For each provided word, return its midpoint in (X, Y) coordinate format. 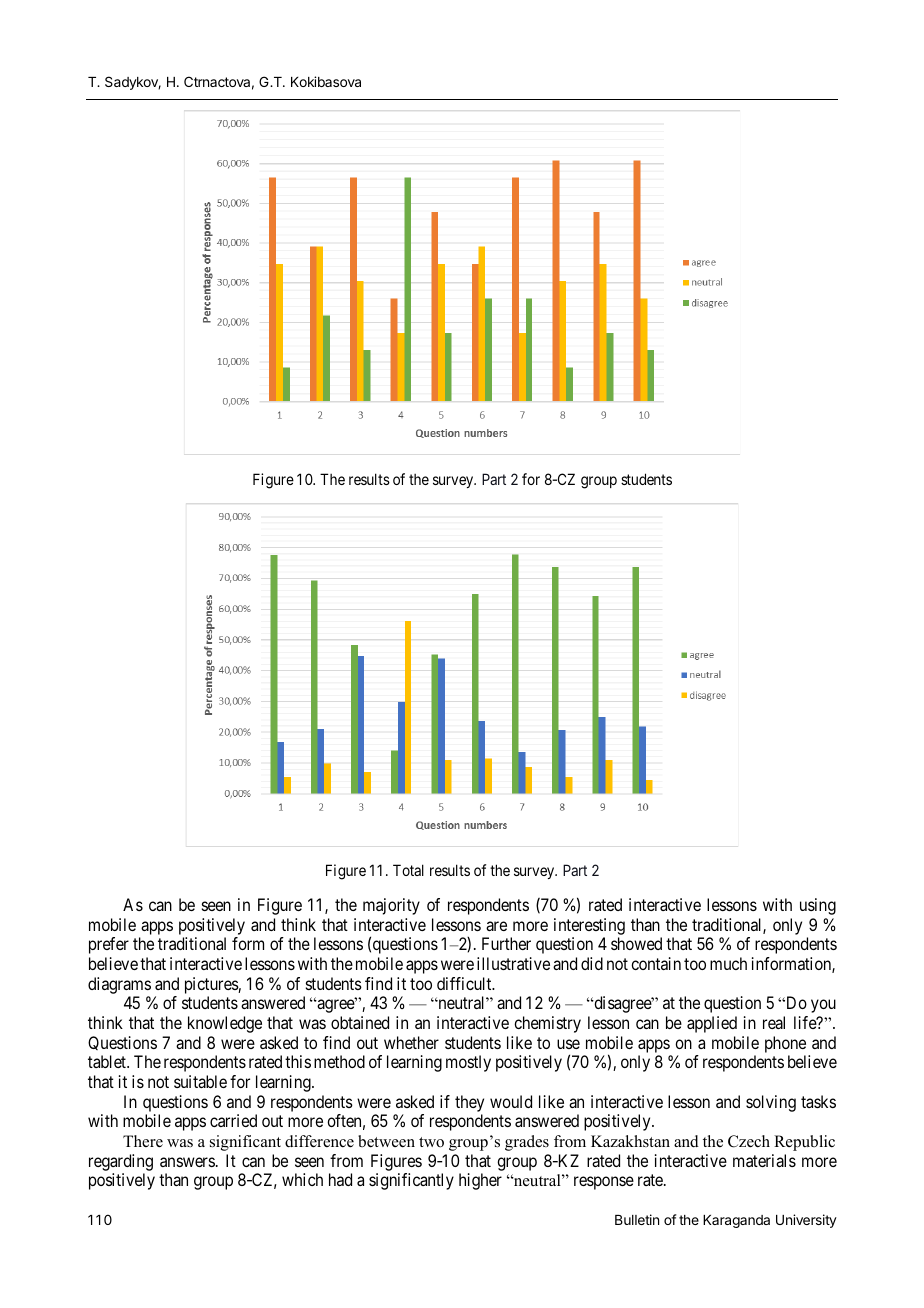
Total (408, 870)
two (431, 1142)
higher (480, 1181)
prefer (109, 945)
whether (411, 1042)
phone (785, 1044)
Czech (749, 1141)
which (302, 1179)
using (818, 906)
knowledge (225, 1024)
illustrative (513, 963)
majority (391, 906)
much (728, 963)
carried (233, 1120)
